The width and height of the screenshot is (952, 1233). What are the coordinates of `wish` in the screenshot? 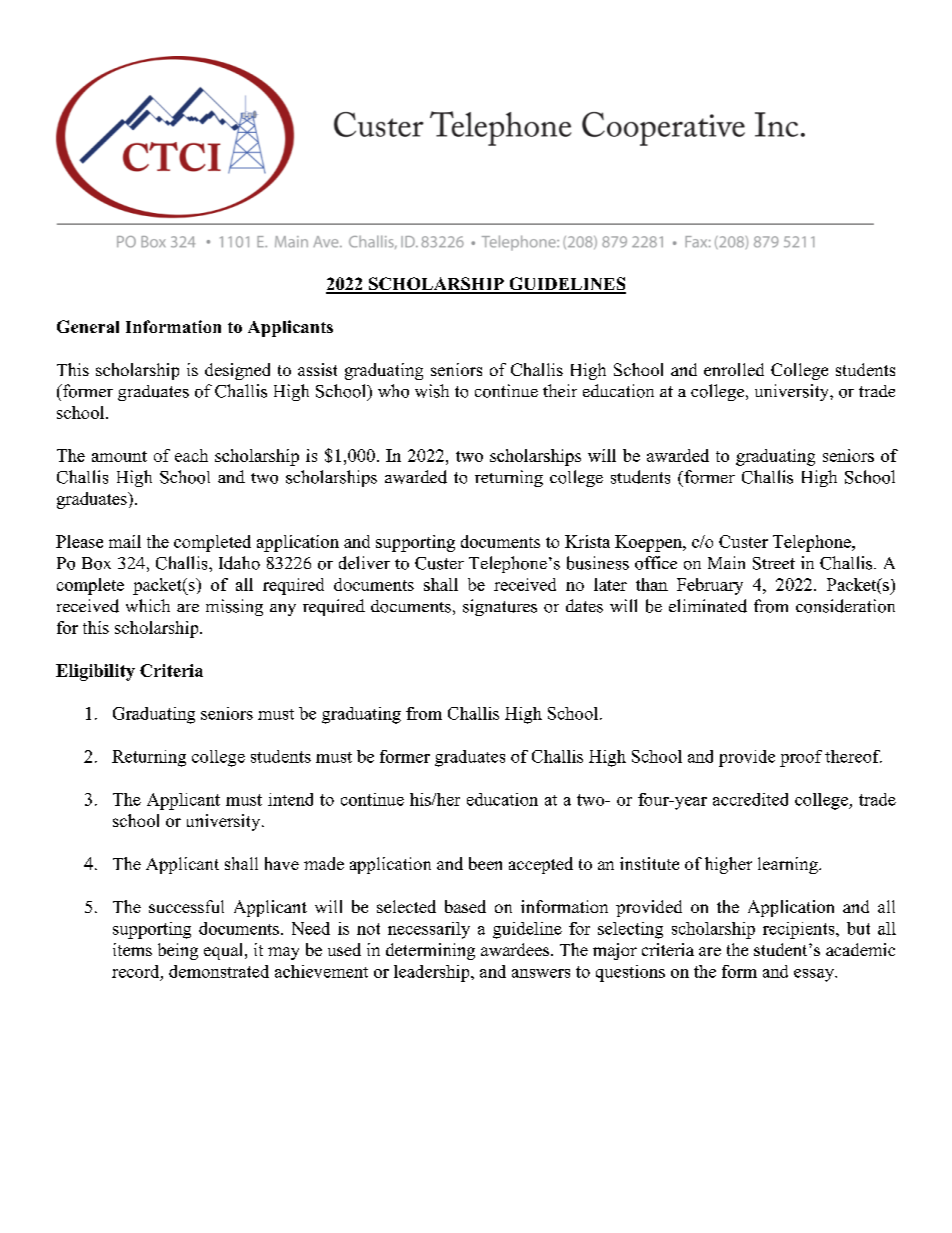 It's located at (432, 391).
